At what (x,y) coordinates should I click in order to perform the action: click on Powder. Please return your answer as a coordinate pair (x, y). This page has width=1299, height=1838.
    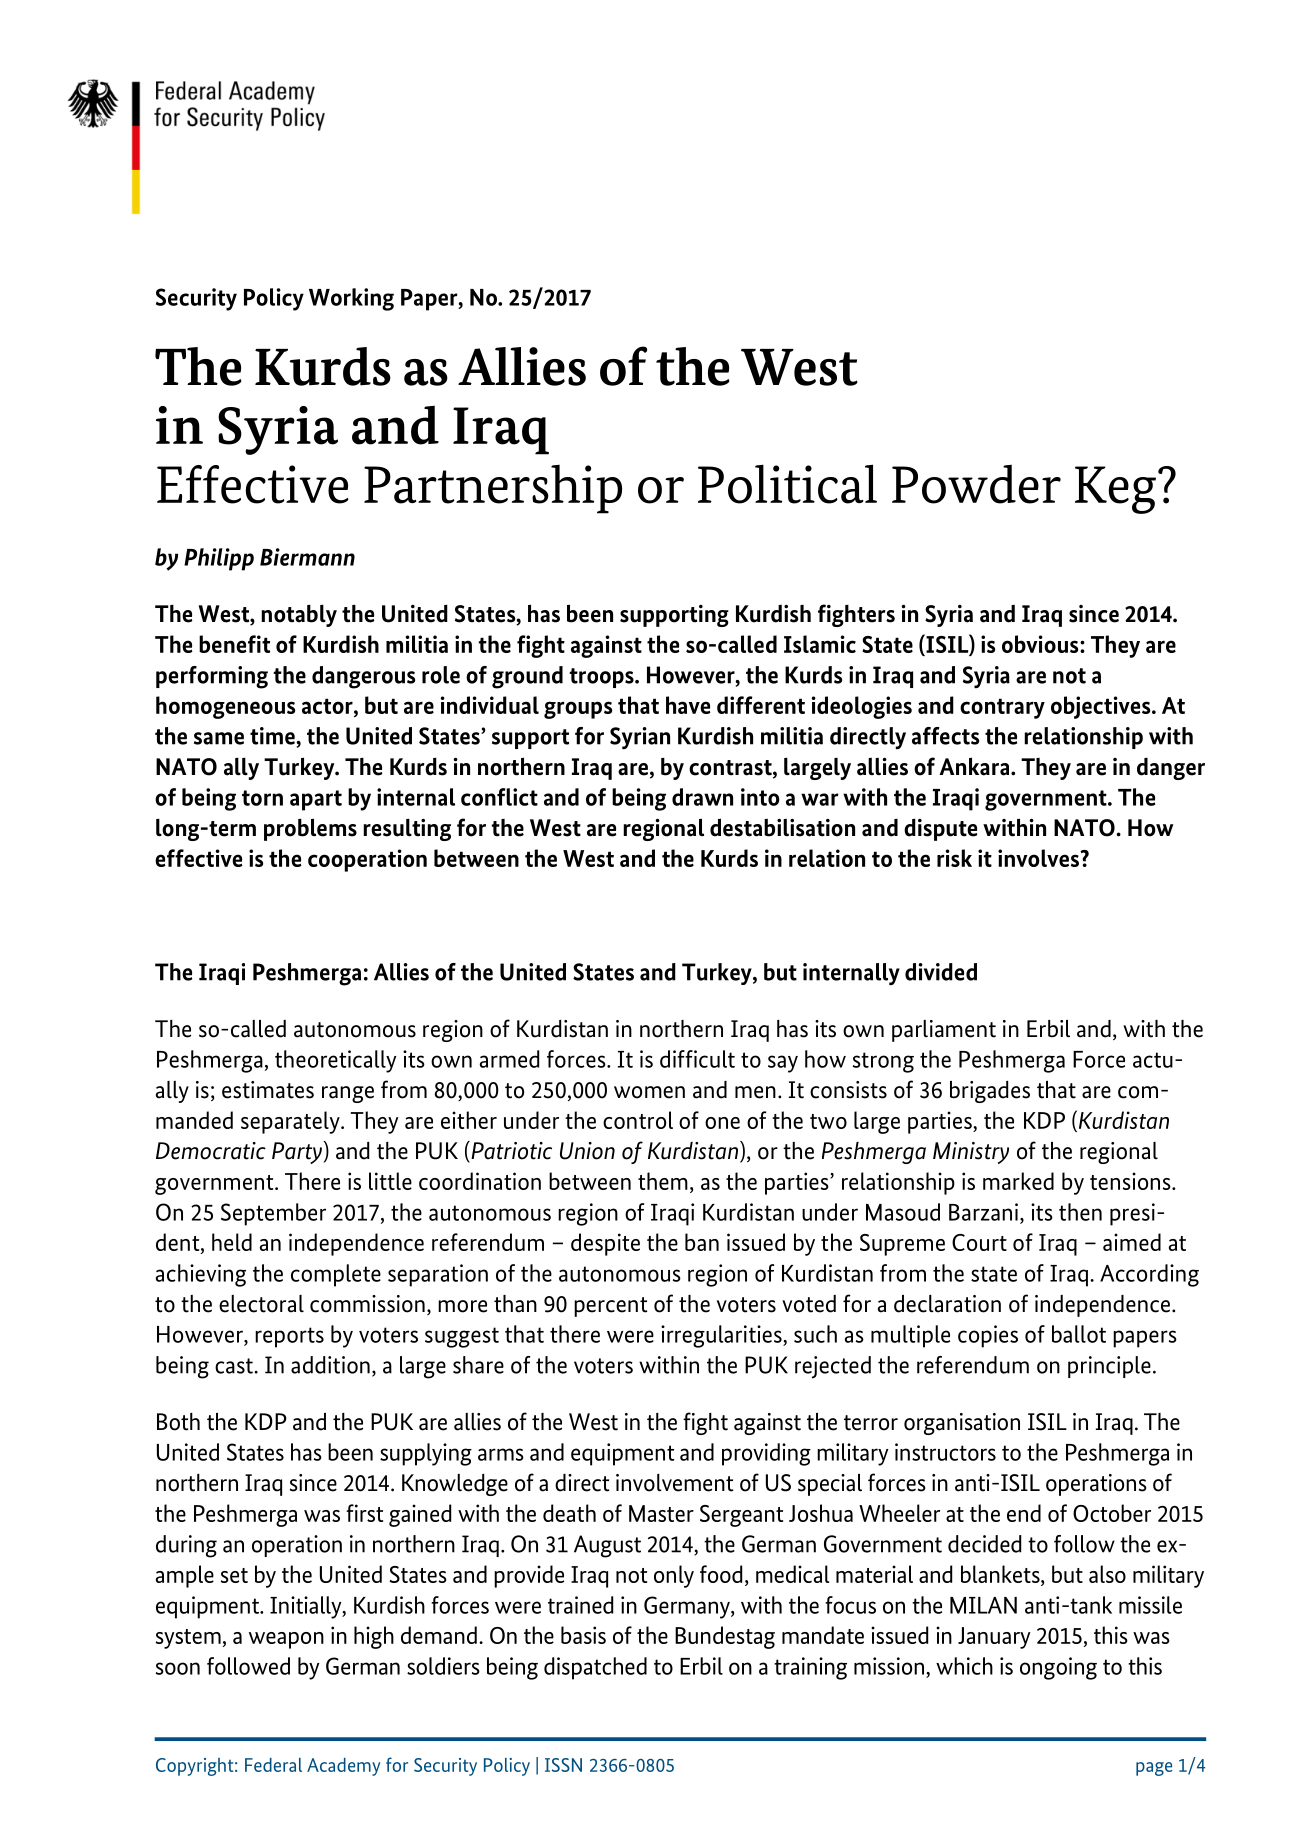
    Looking at the image, I should click on (976, 484).
